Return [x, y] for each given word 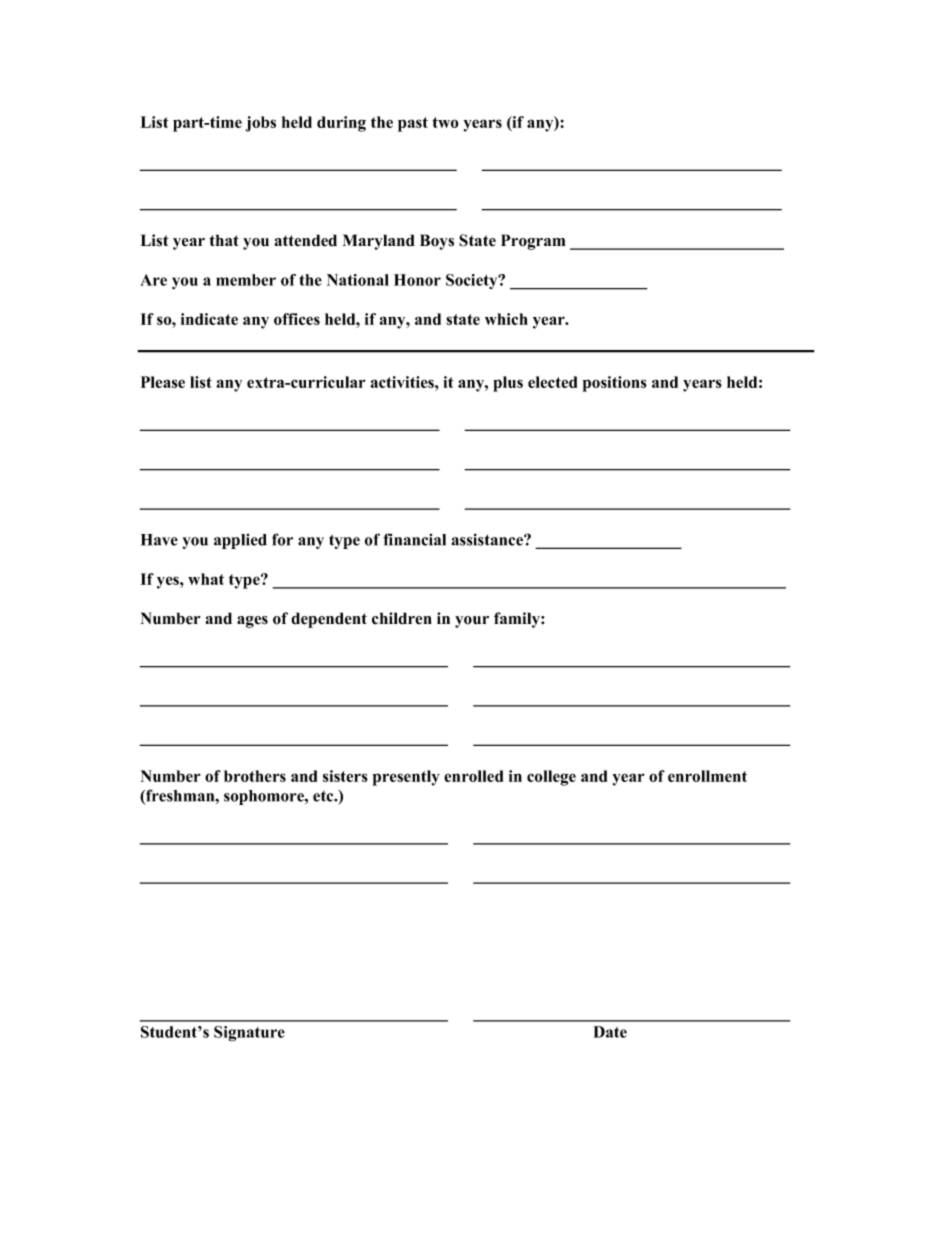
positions [614, 384]
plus [508, 384]
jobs [261, 124]
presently [406, 778]
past [413, 124]
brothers [255, 776]
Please [163, 382]
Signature [249, 1034]
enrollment [707, 776]
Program [533, 242]
